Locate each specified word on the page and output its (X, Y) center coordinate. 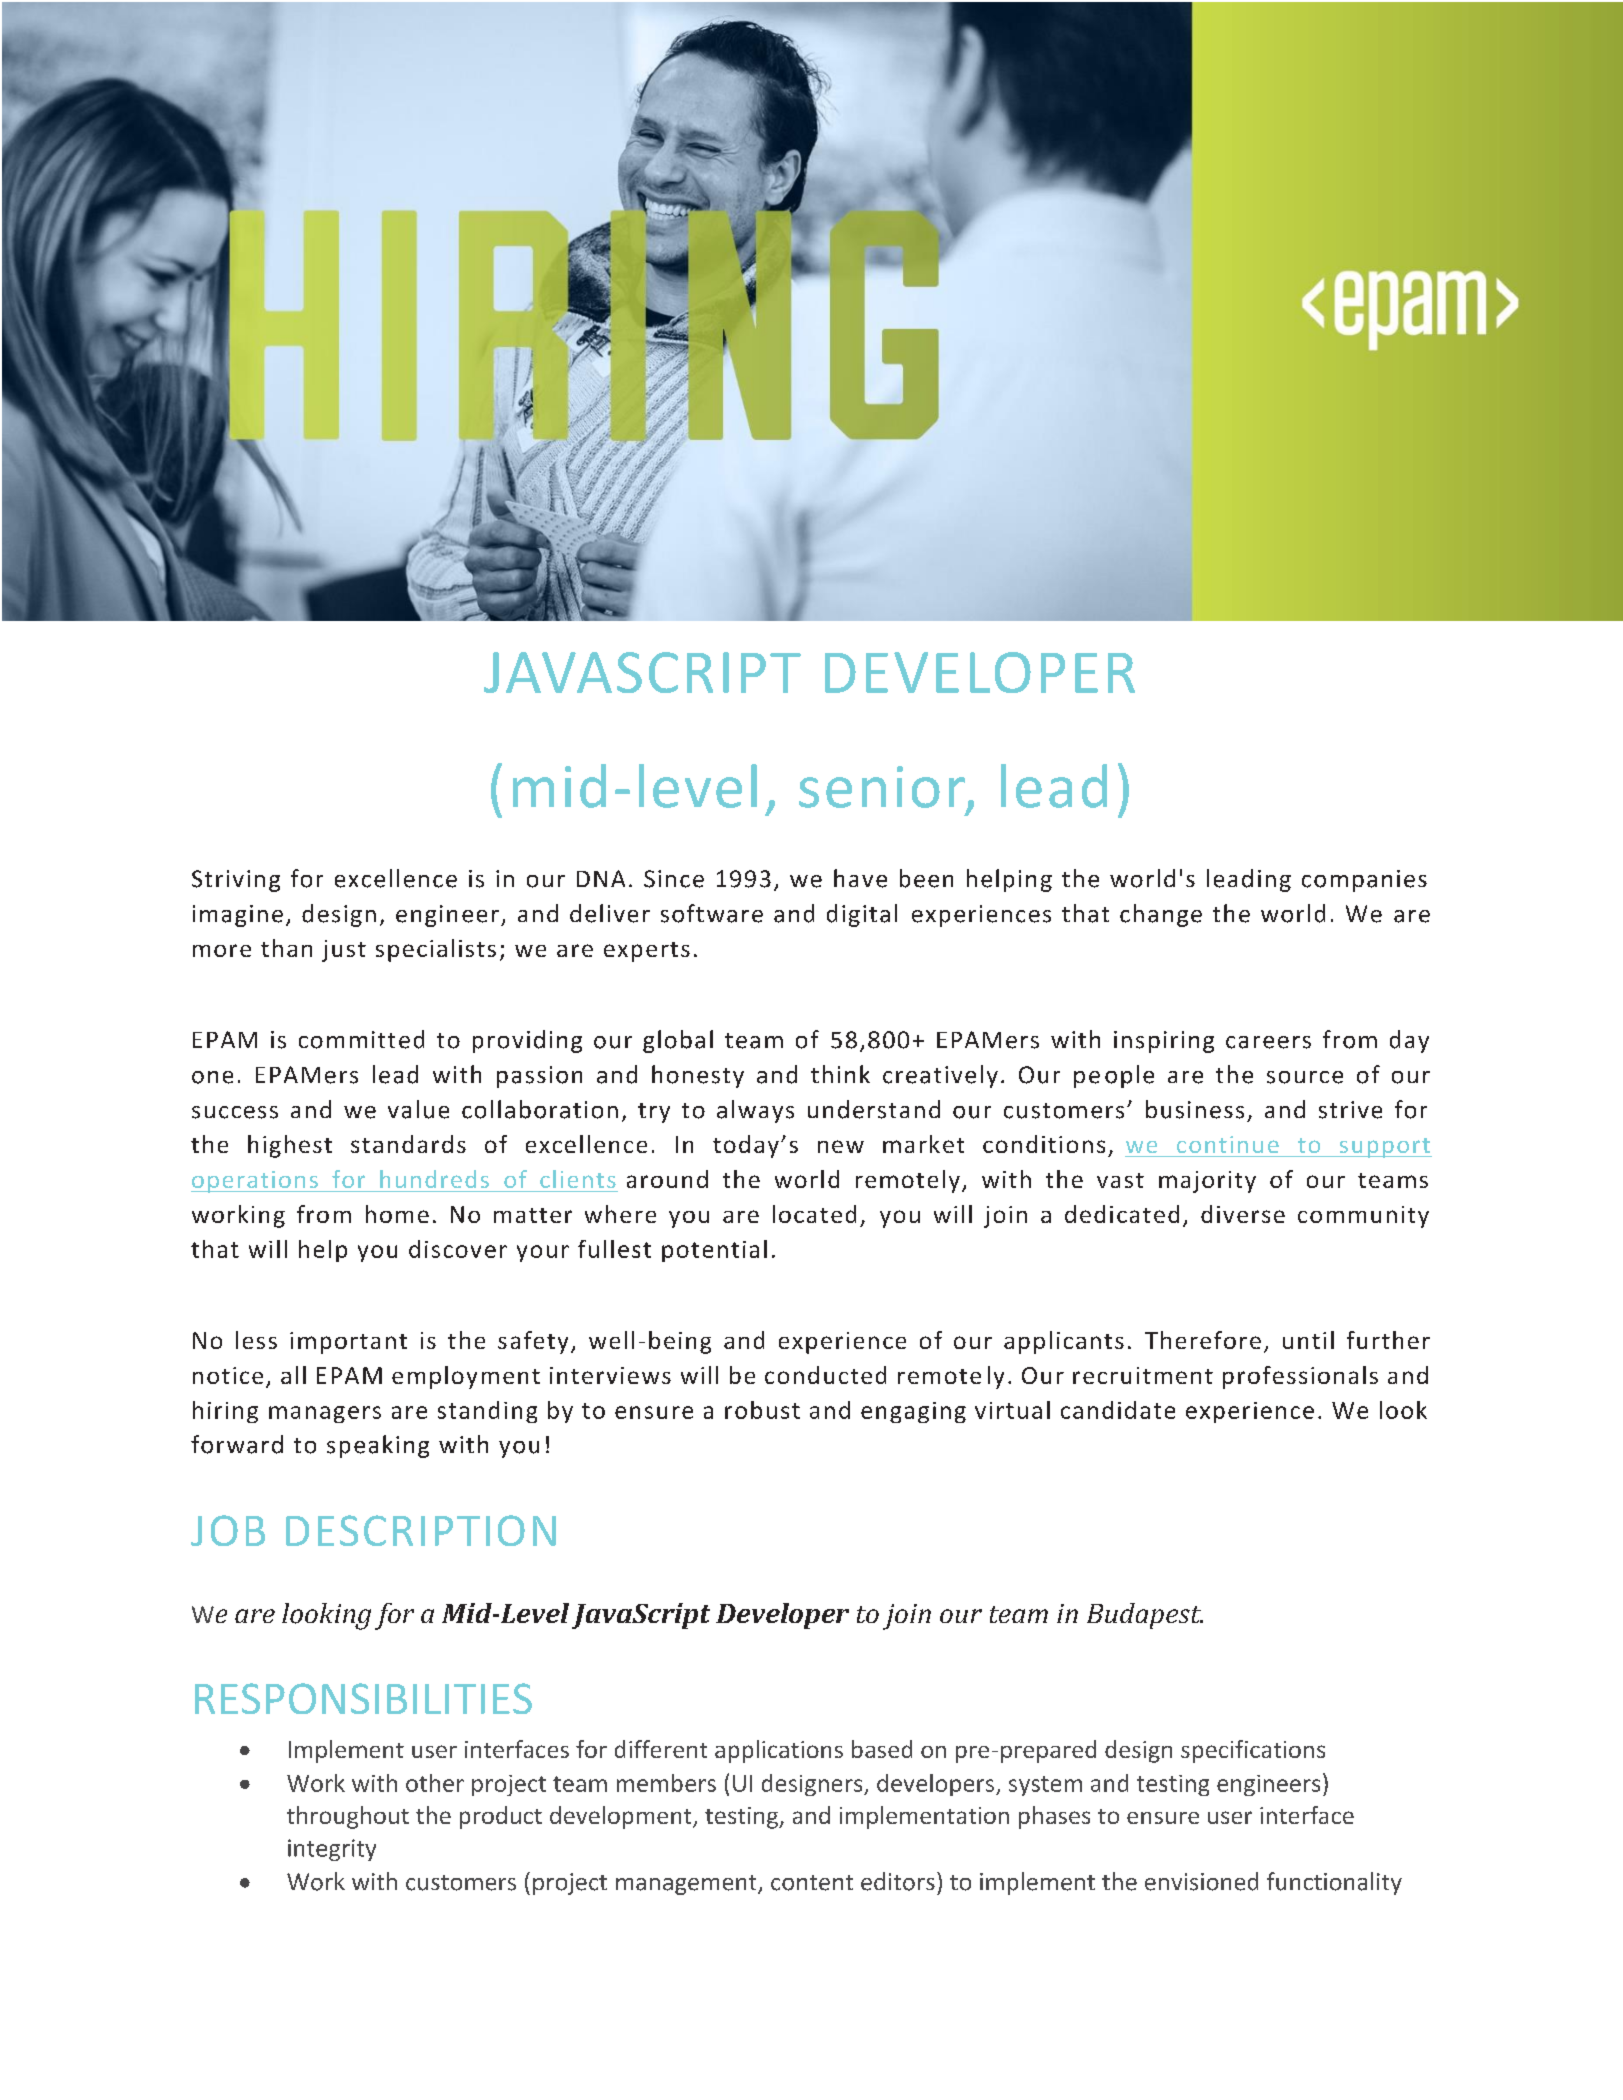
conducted (825, 1375)
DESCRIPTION (421, 1530)
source (1305, 1077)
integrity (332, 1850)
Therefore (1203, 1340)
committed (361, 1039)
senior (883, 788)
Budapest (1145, 1616)
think (840, 1074)
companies (1364, 881)
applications (779, 1751)
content (812, 1883)
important (348, 1343)
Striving (236, 881)
